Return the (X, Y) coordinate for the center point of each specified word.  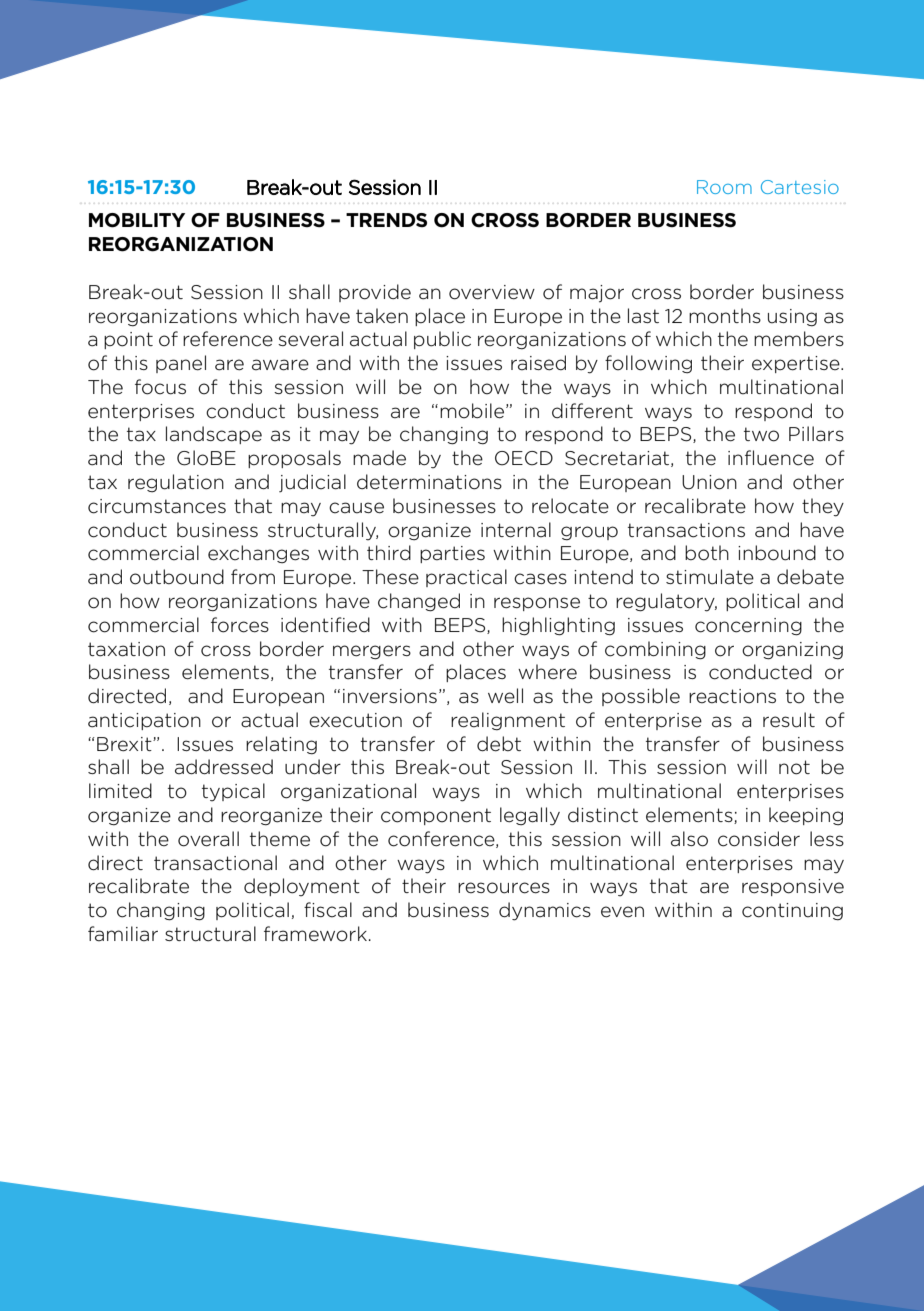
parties (452, 554)
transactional (215, 863)
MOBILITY (137, 220)
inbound (777, 553)
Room (724, 187)
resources (504, 888)
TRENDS (386, 220)
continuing (792, 912)
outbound (177, 577)
